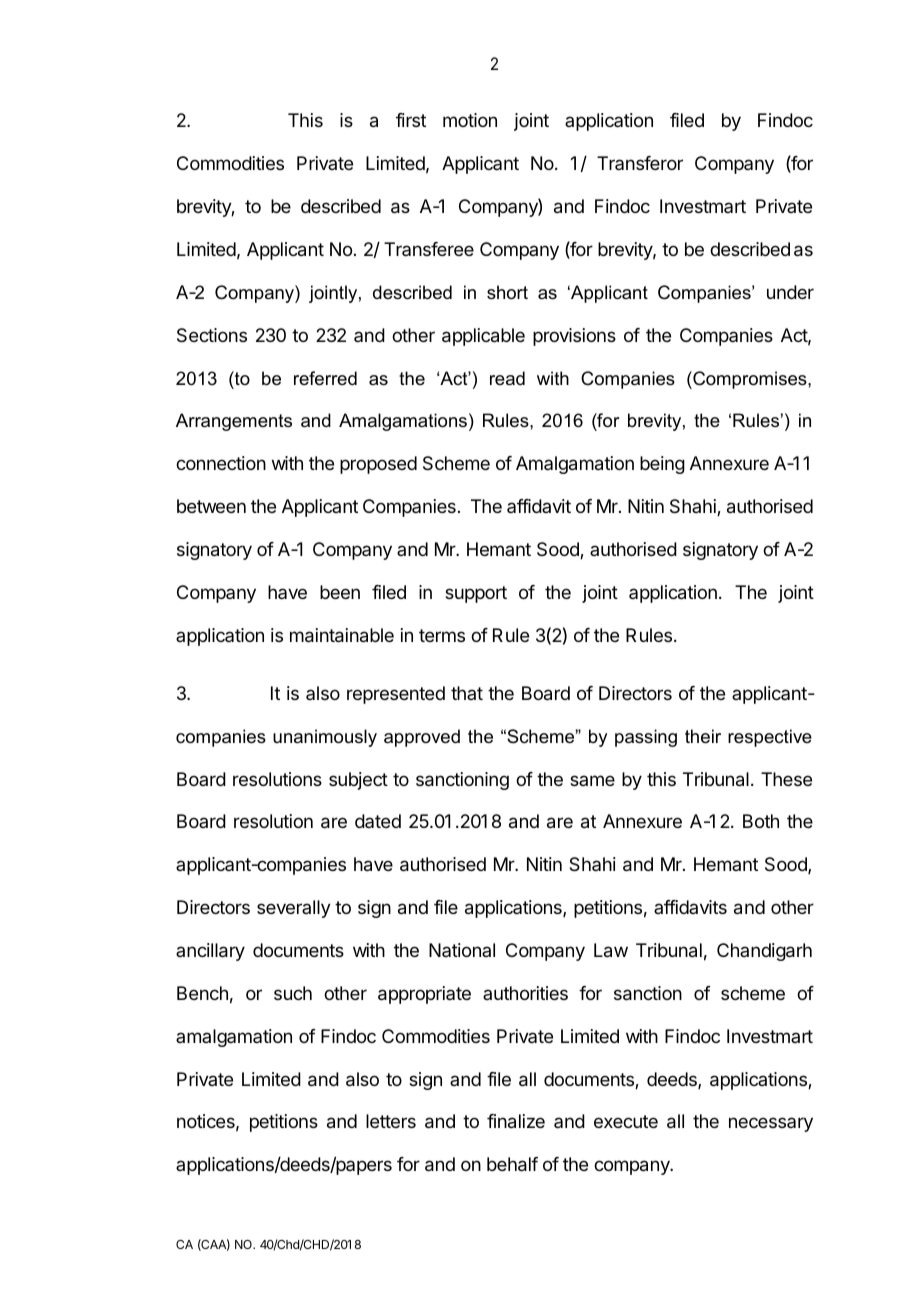 This image has width=924, height=1307. Describe the element at coordinates (470, 120) in the image. I see `motion` at that location.
